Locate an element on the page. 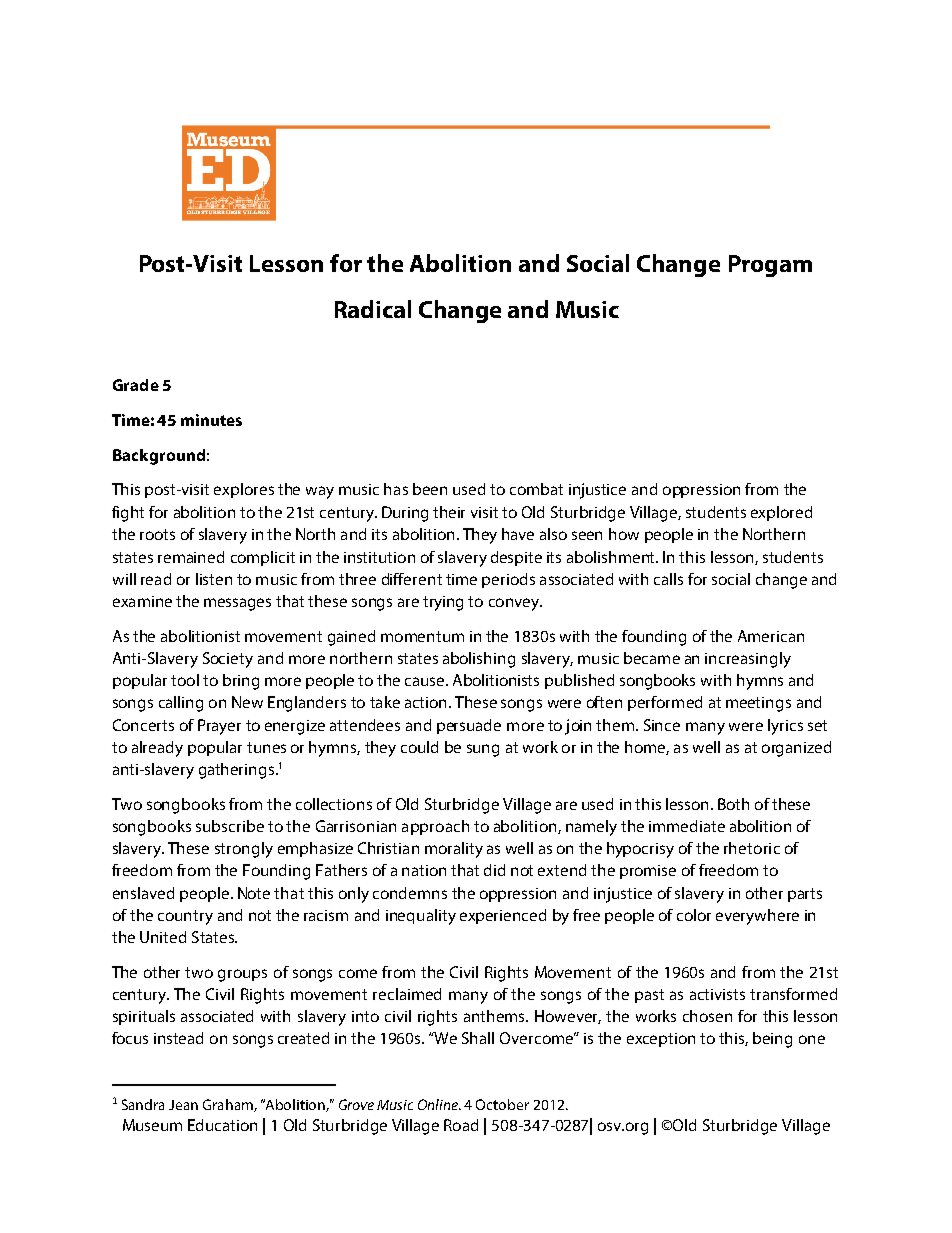  being is located at coordinates (772, 1040).
